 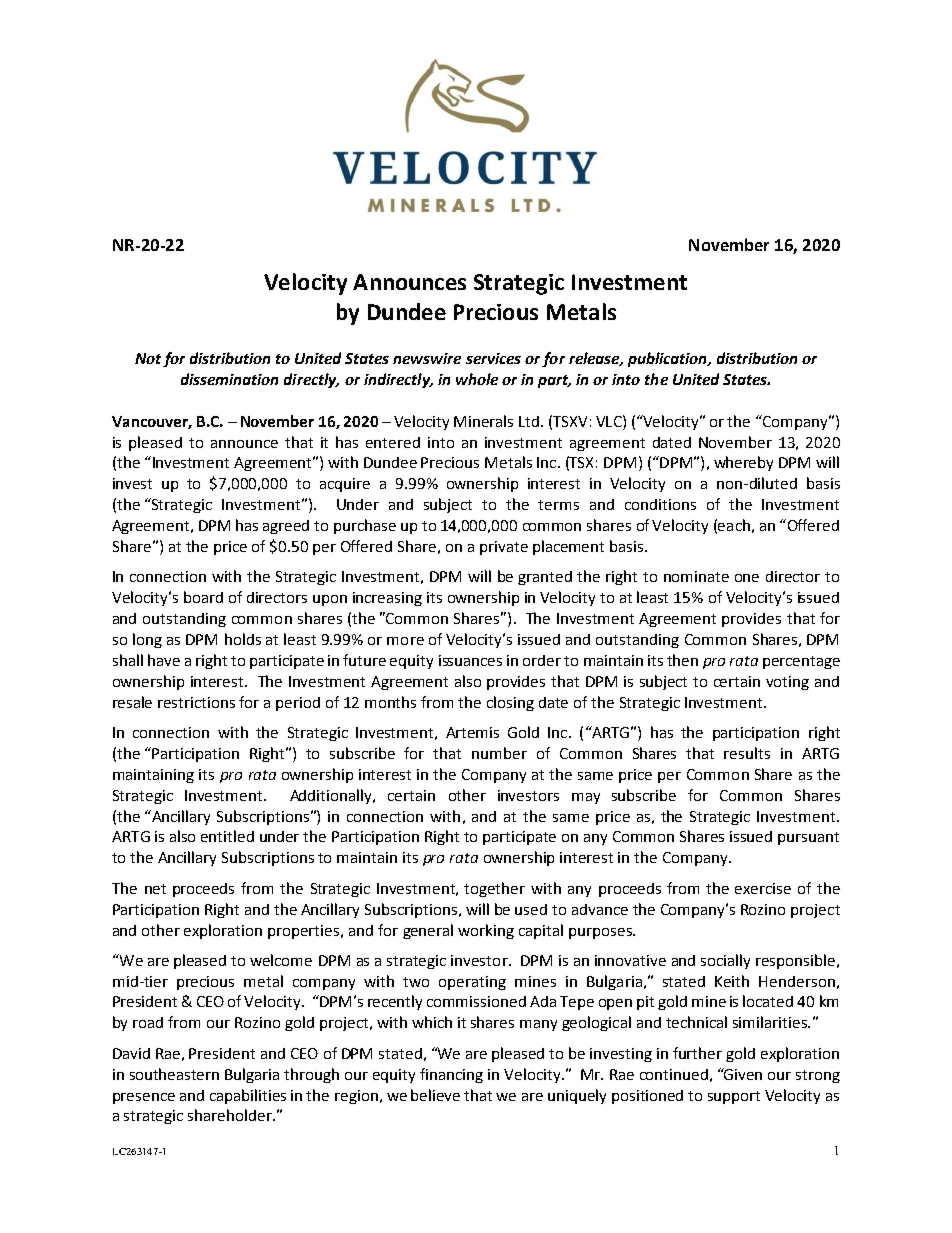 What do you see at coordinates (472, 732) in the page?
I see `Artemis` at bounding box center [472, 732].
